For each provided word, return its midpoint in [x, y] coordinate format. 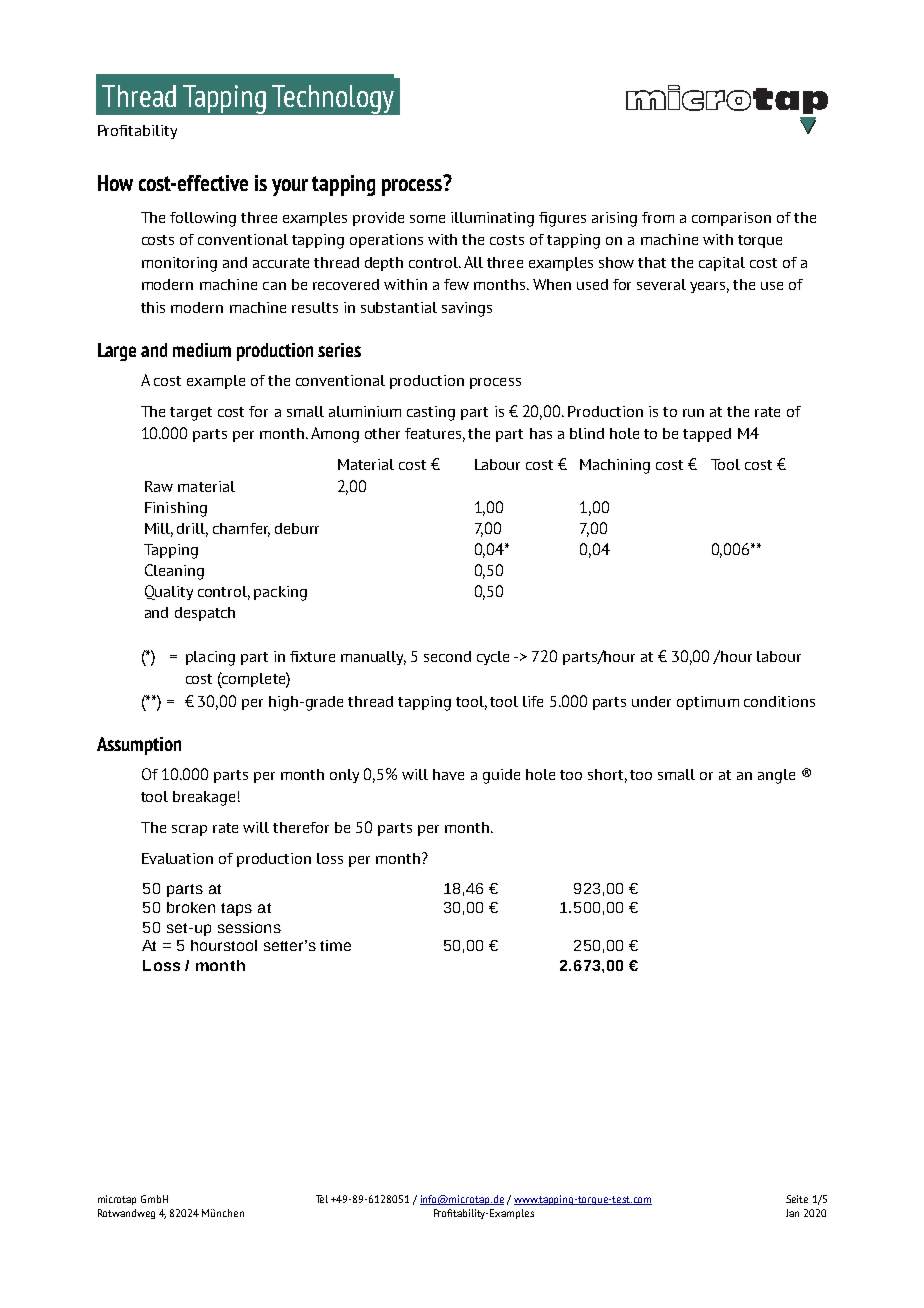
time [335, 945]
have [448, 774]
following [203, 219]
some [427, 219]
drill [192, 529]
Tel [322, 1199]
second [447, 656]
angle [776, 776]
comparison [731, 219]
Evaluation [177, 858]
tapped [707, 435]
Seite [797, 1199]
